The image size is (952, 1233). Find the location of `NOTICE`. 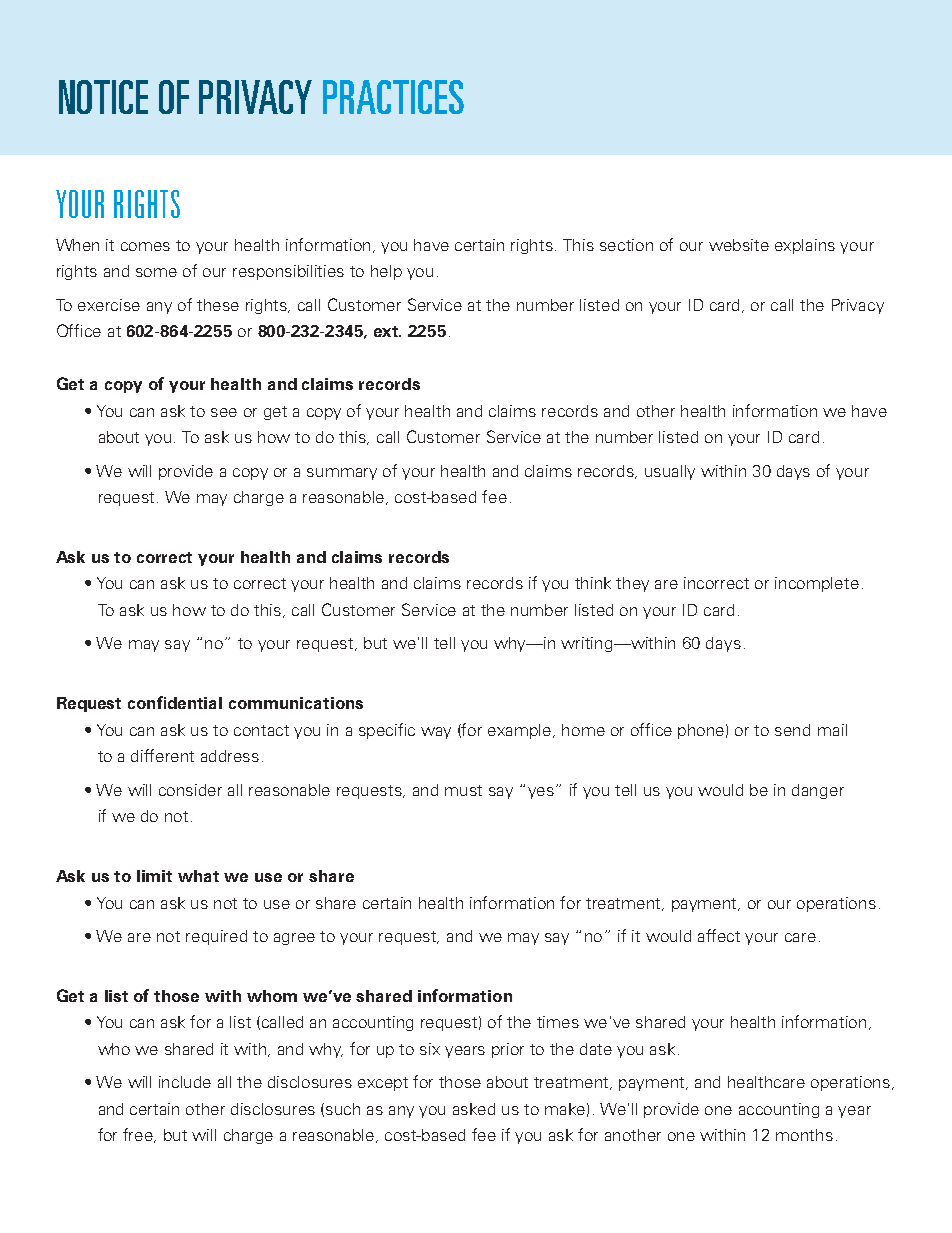

NOTICE is located at coordinates (103, 97).
